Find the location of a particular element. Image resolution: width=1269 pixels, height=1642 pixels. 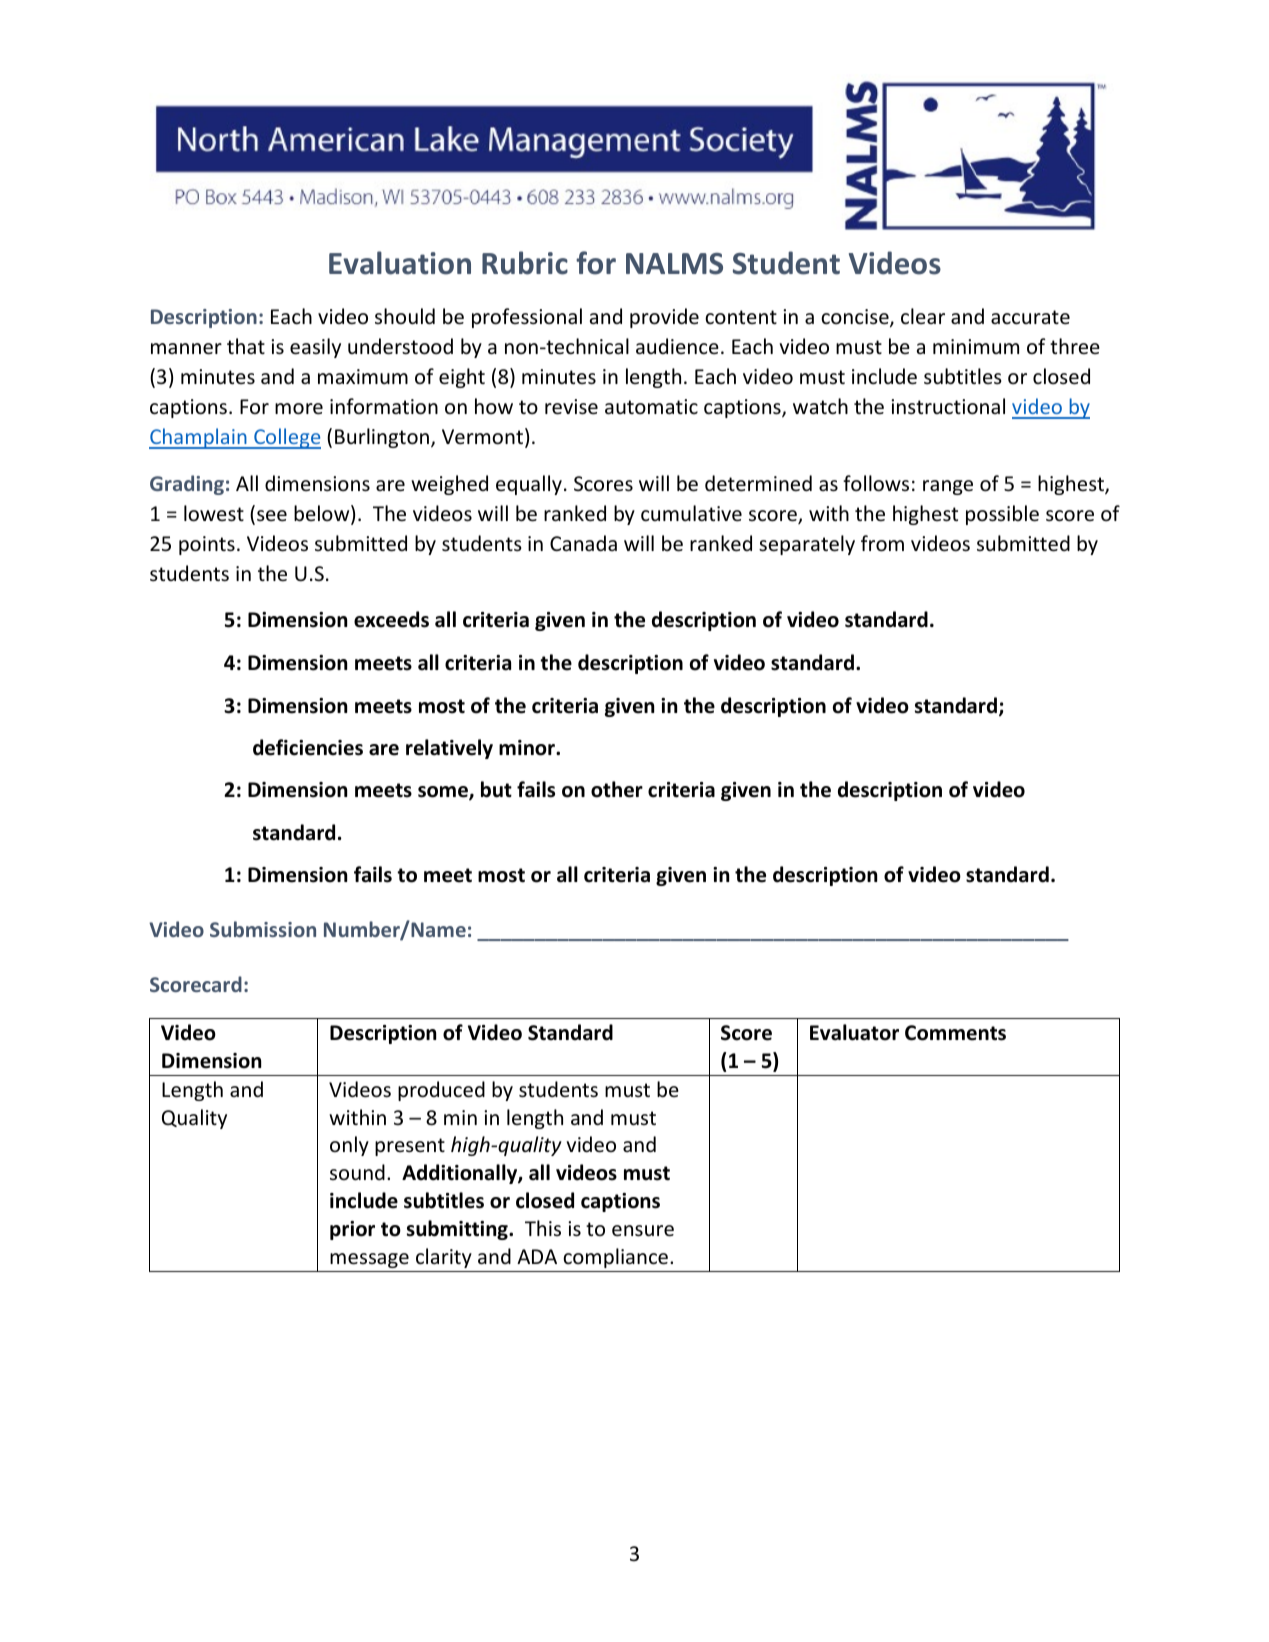

easily is located at coordinates (315, 348).
